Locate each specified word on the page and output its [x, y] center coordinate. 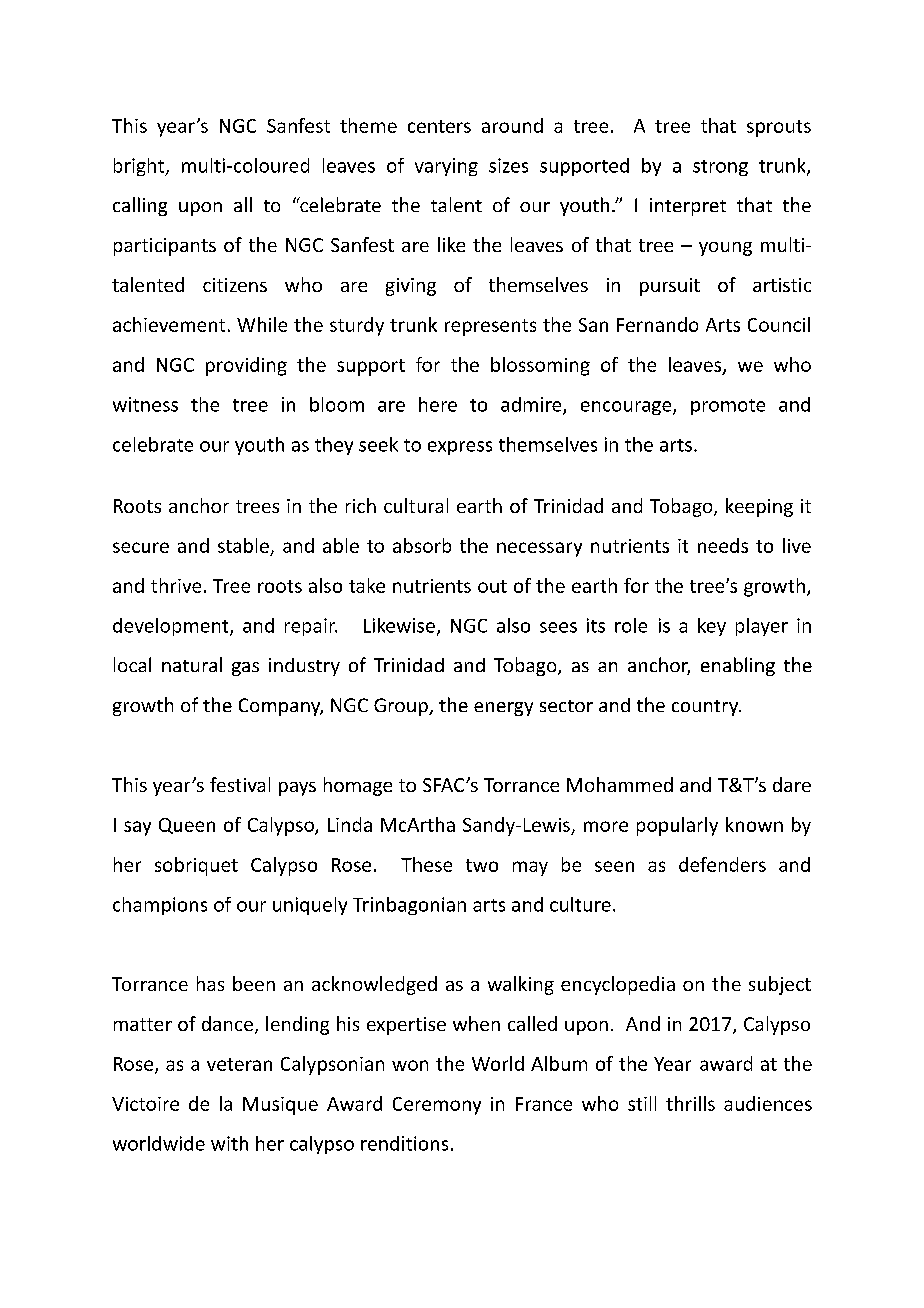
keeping [759, 507]
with [229, 1143]
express [460, 448]
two [482, 865]
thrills [690, 1103]
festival [240, 784]
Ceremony [437, 1106]
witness [145, 404]
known [754, 824]
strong [720, 168]
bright [140, 167]
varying [446, 167]
